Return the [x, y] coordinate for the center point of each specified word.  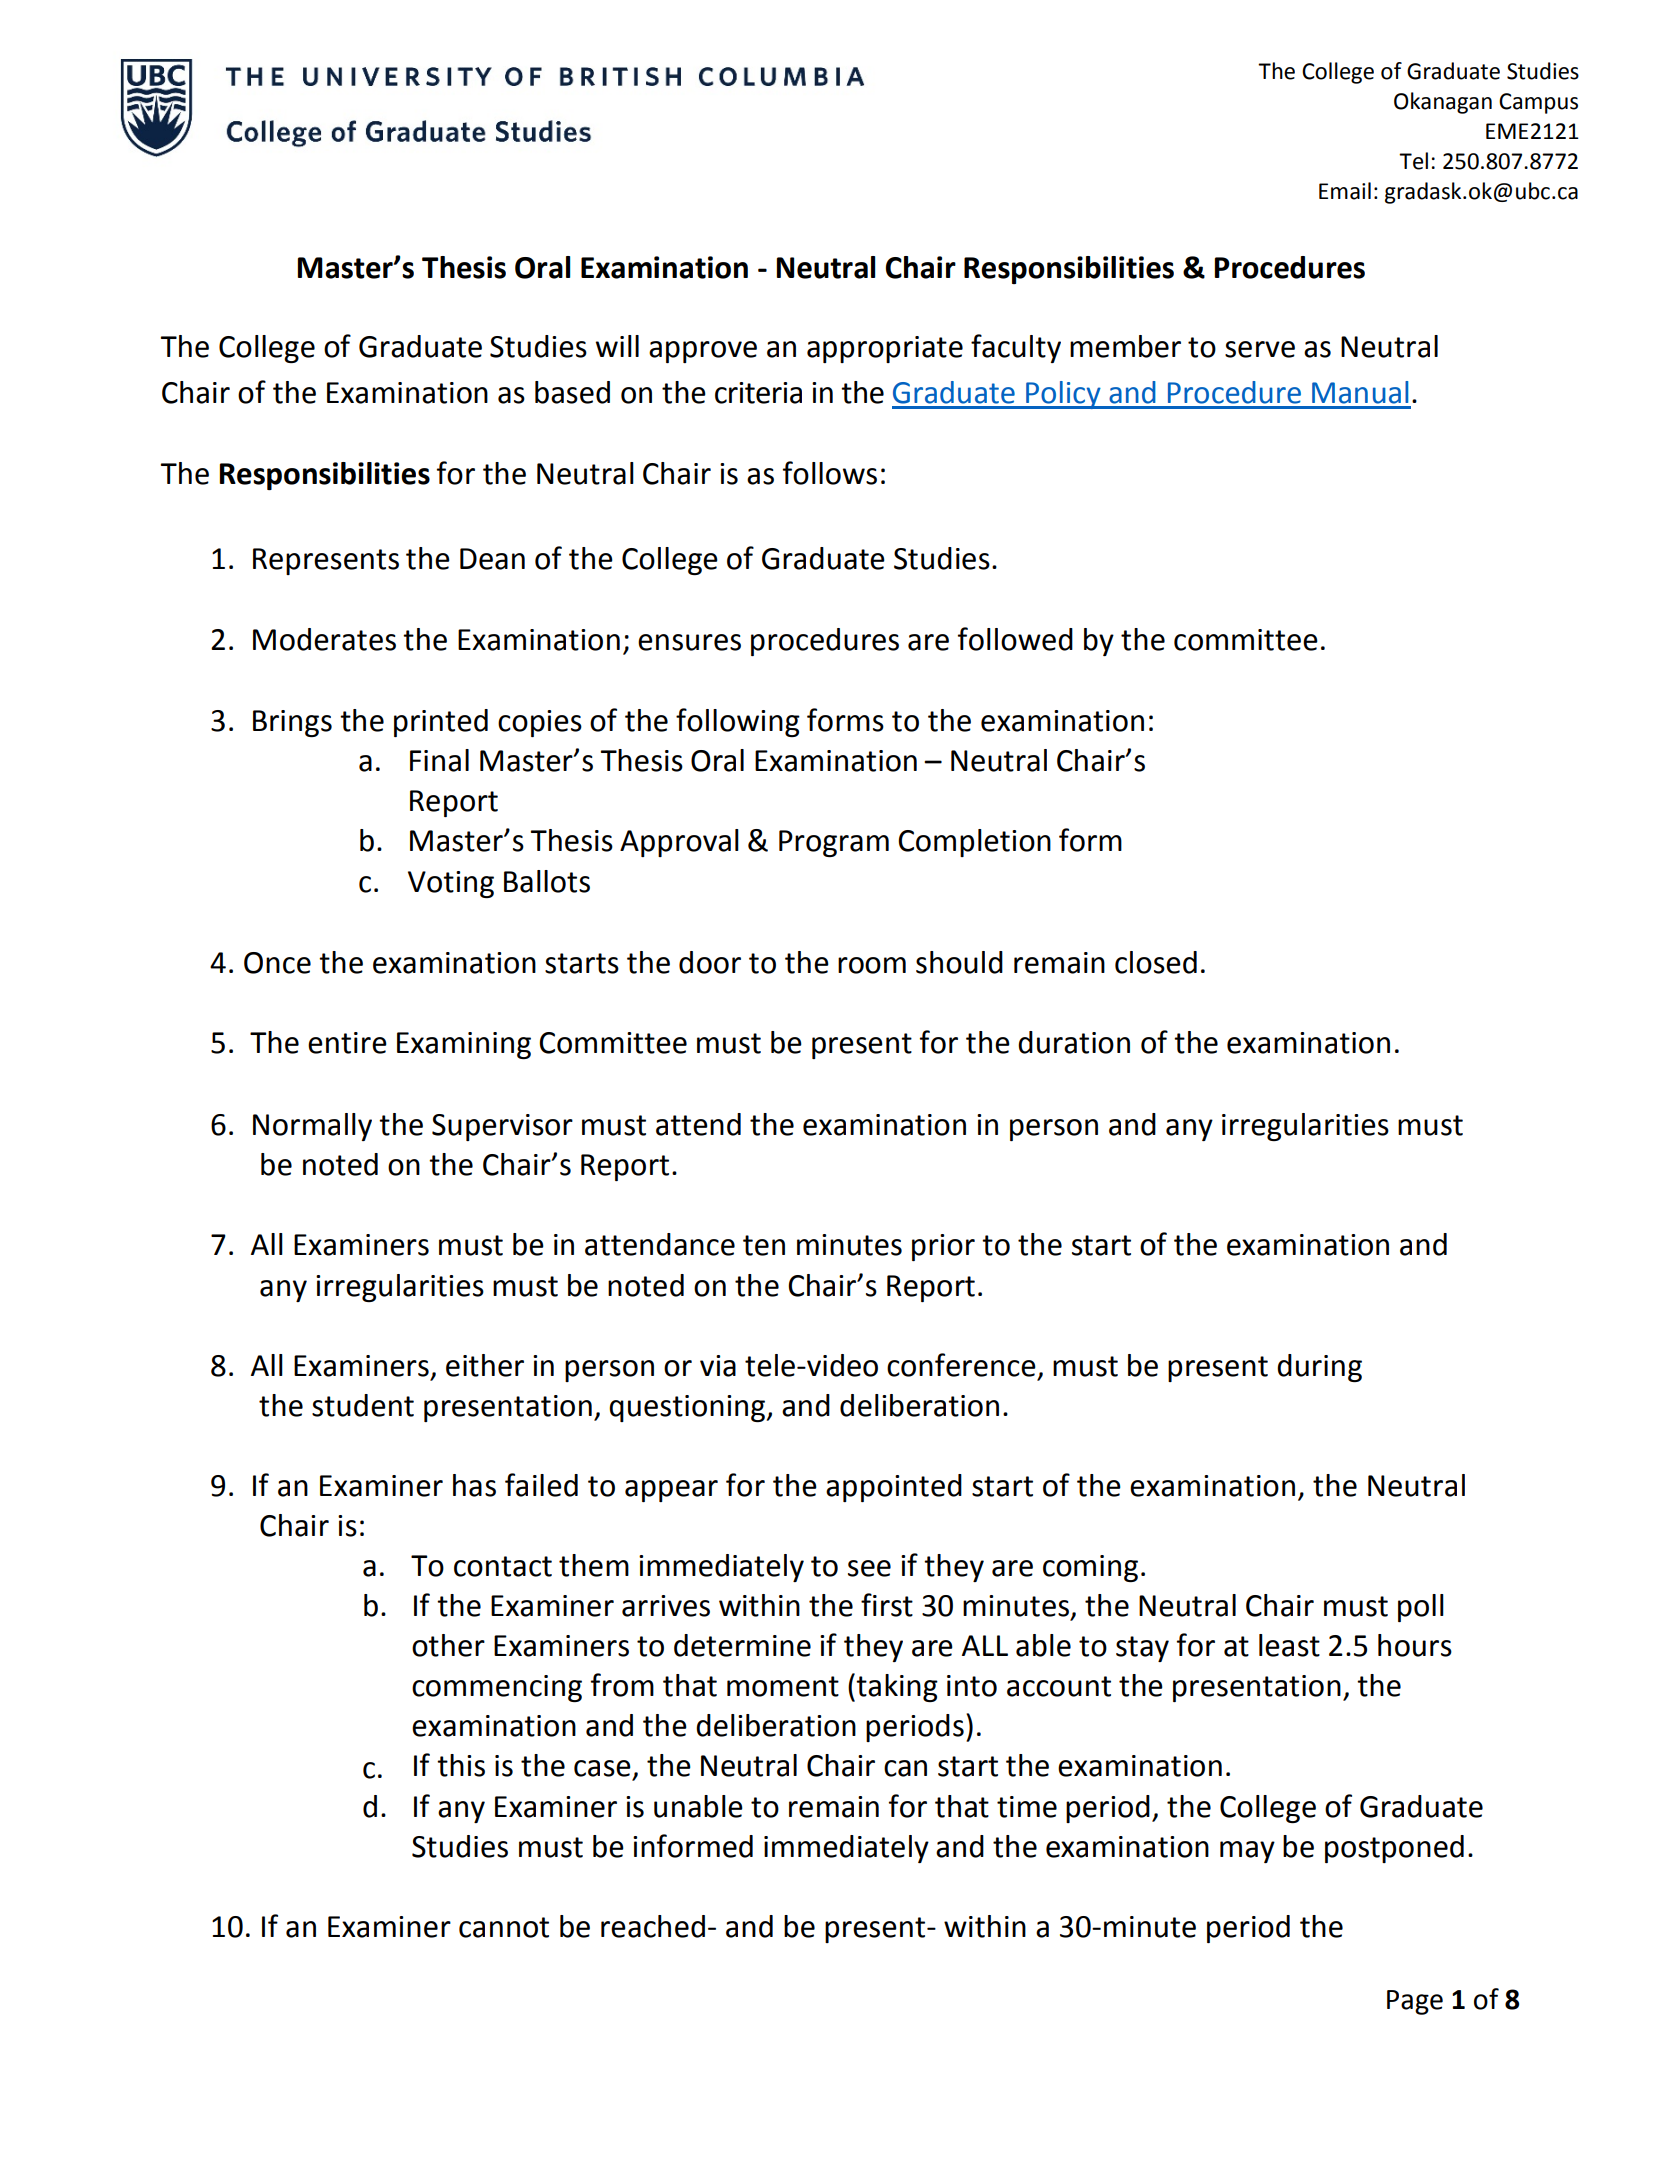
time [1027, 1807]
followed [1015, 639]
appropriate [885, 349]
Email [1345, 191]
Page [1415, 2002]
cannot [504, 1927]
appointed [894, 1488]
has [474, 1485]
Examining [464, 1045]
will [617, 346]
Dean [492, 559]
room [872, 965]
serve [1260, 349]
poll [1421, 1608]
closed [1156, 962]
